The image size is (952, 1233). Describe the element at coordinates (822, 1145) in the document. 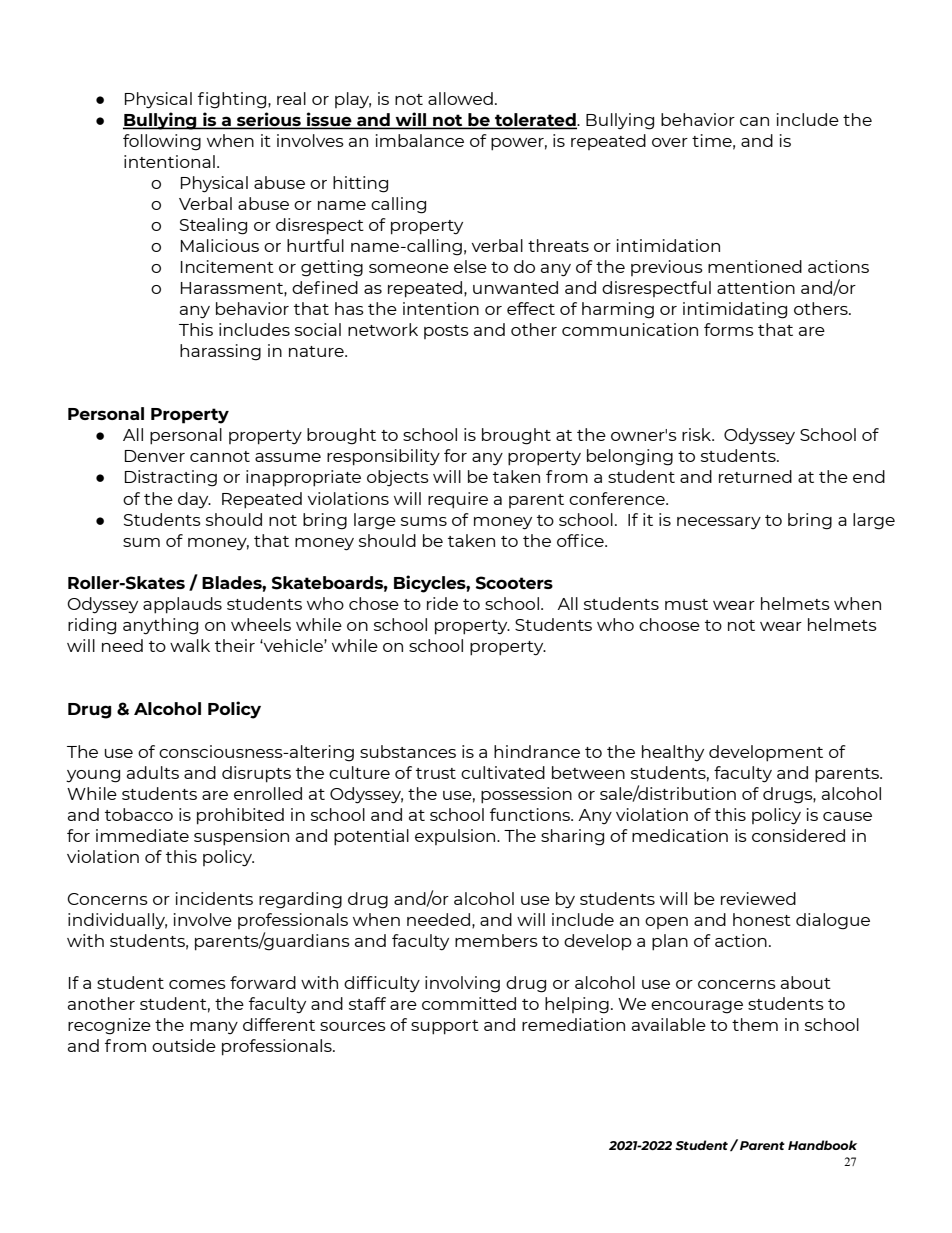

I see `Handbook` at that location.
